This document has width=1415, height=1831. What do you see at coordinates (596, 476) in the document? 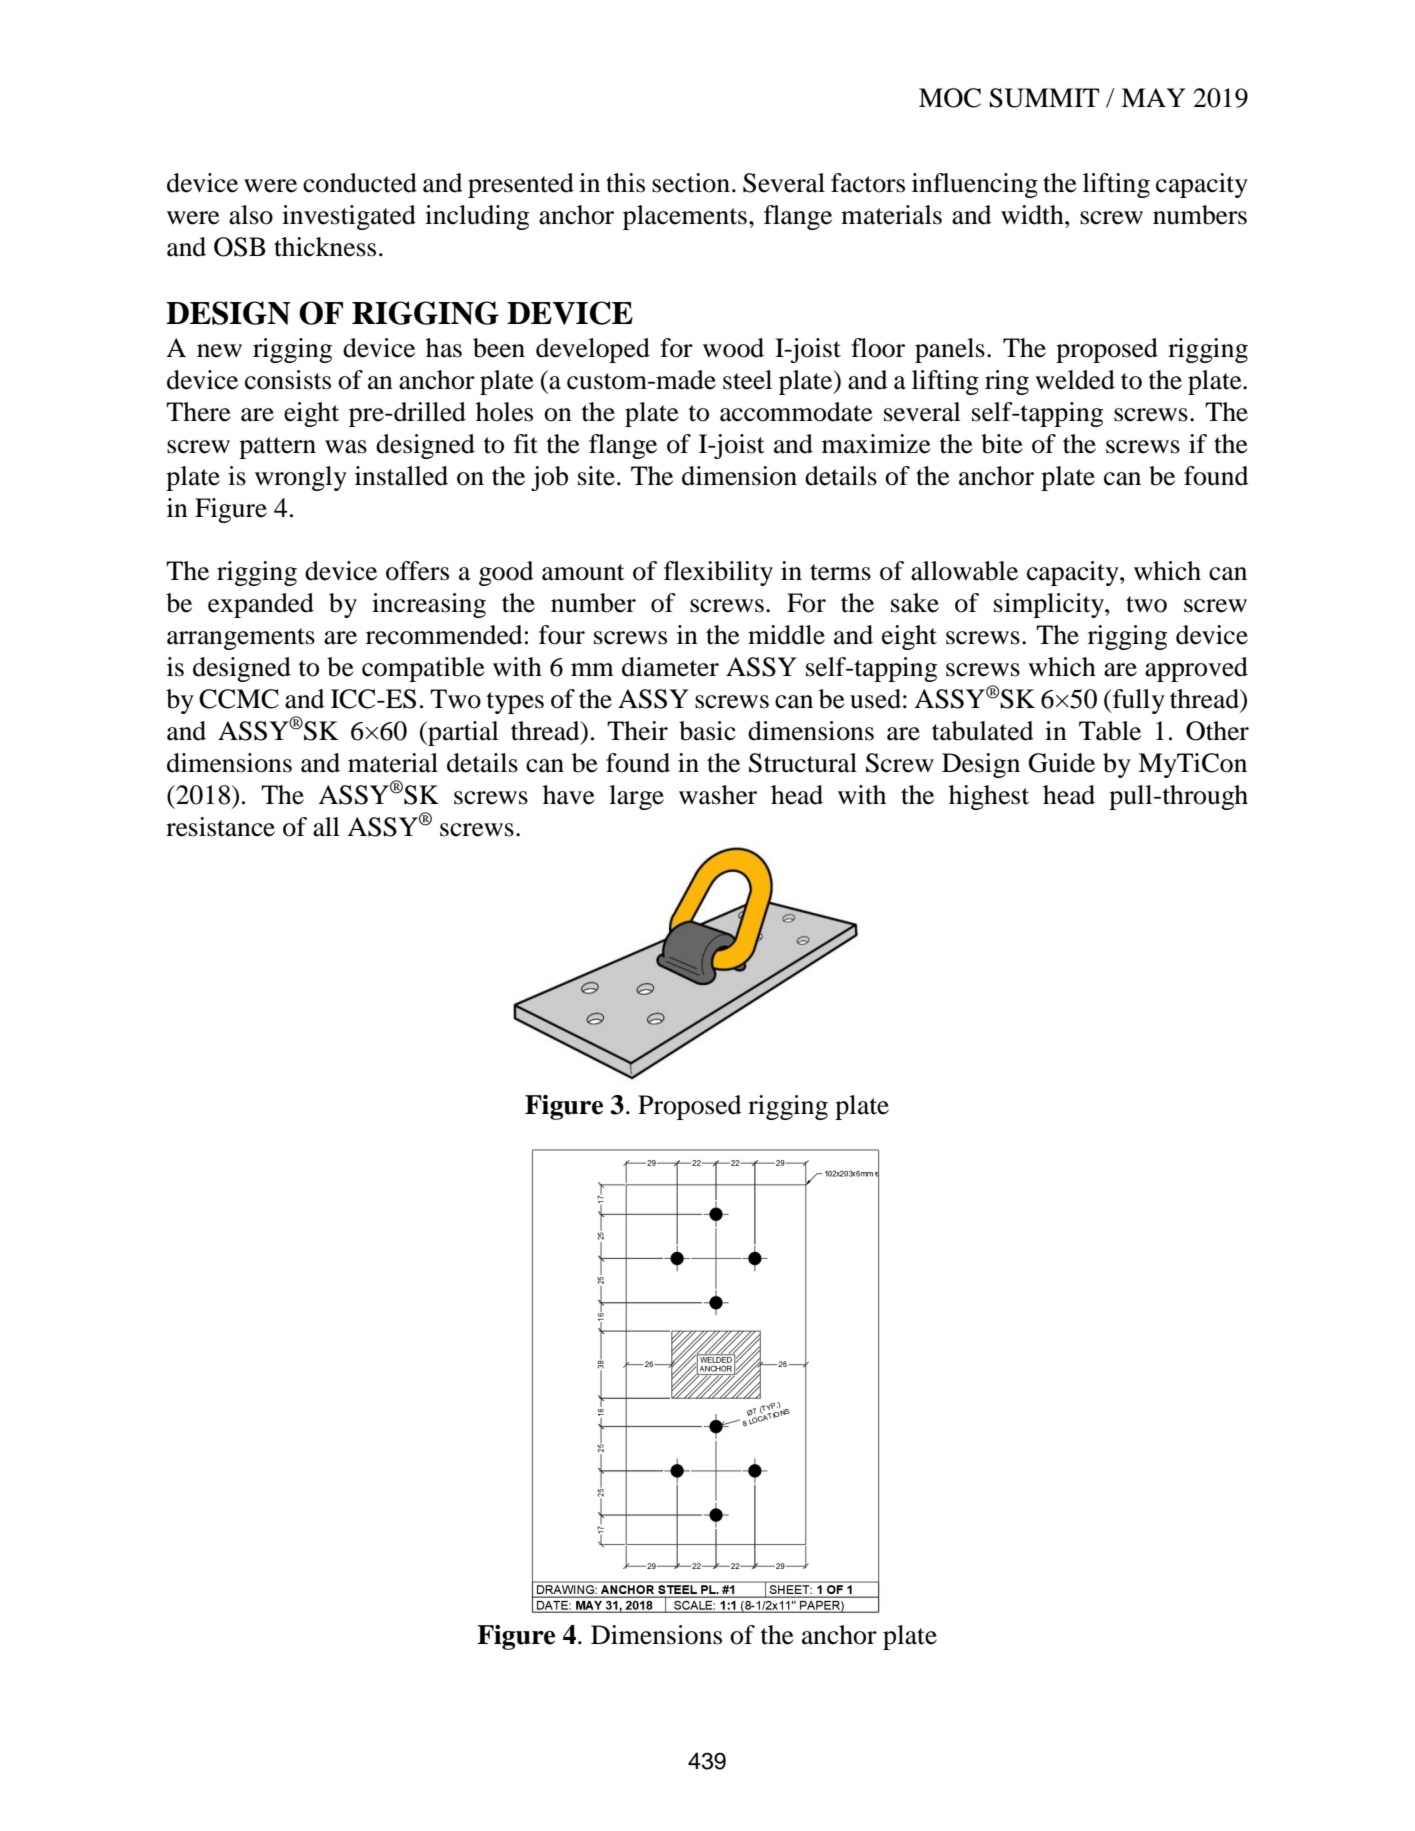
I see `site` at bounding box center [596, 476].
